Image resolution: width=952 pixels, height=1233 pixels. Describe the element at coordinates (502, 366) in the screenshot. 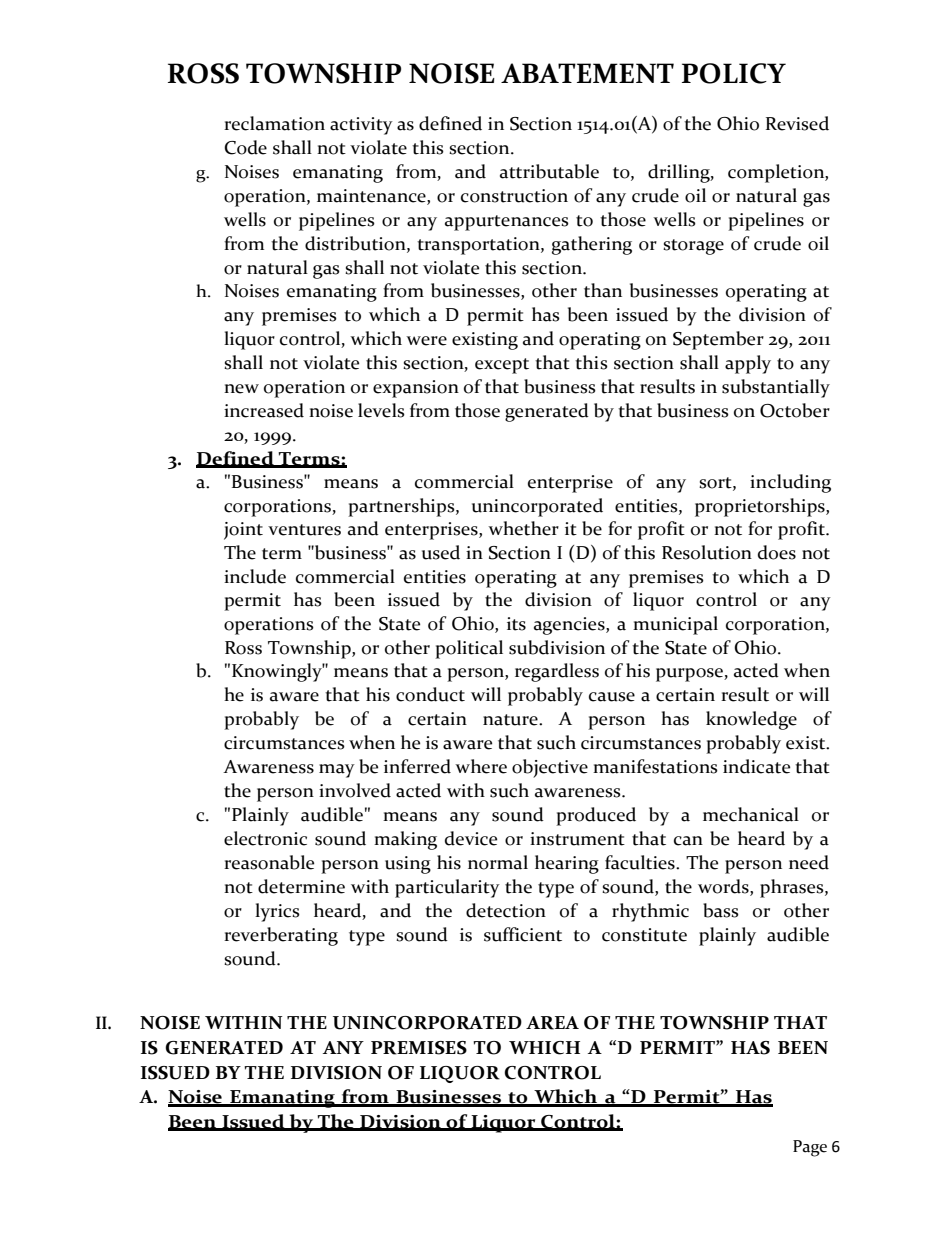

I see `except` at that location.
